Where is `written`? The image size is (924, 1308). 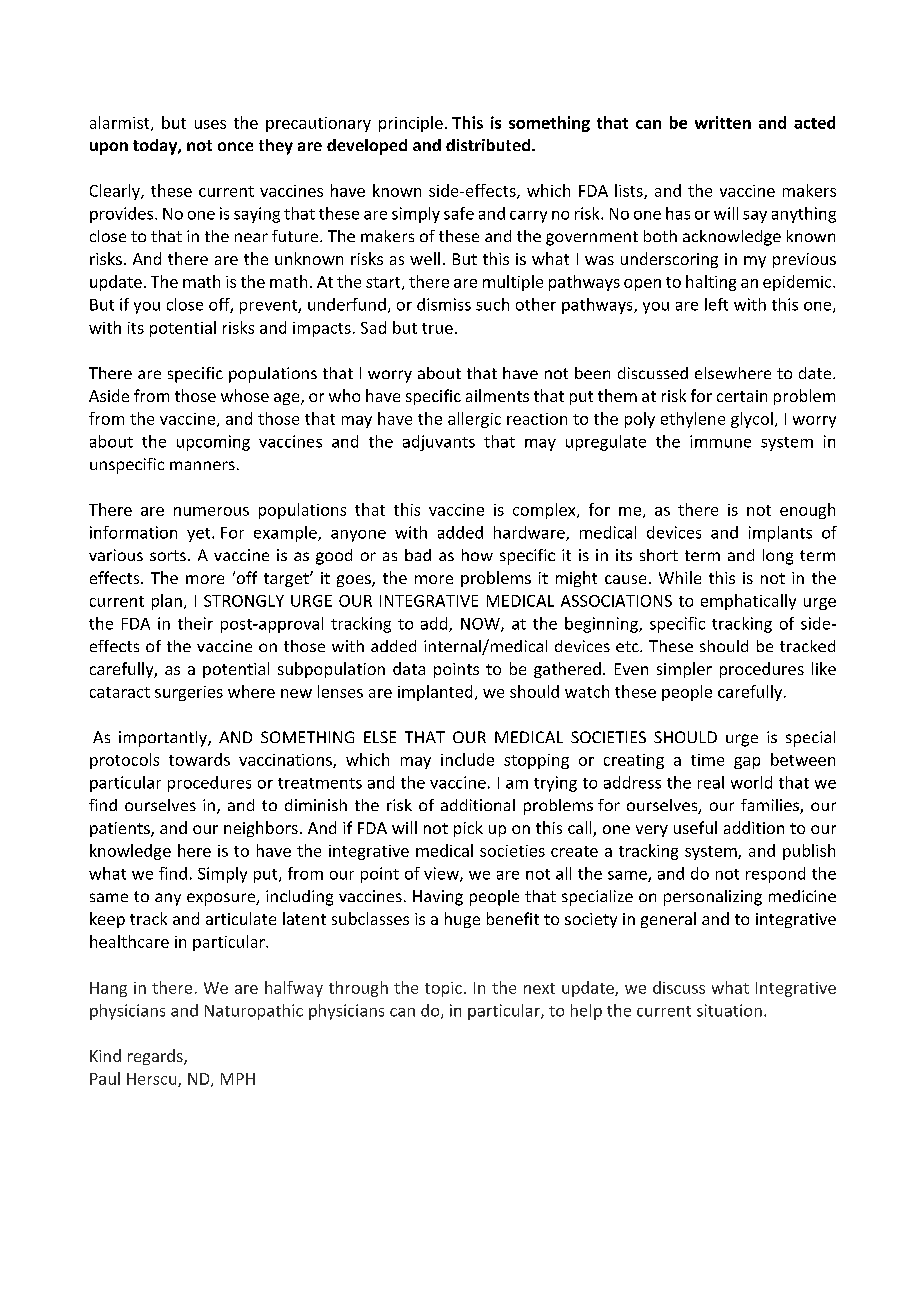 written is located at coordinates (723, 122).
